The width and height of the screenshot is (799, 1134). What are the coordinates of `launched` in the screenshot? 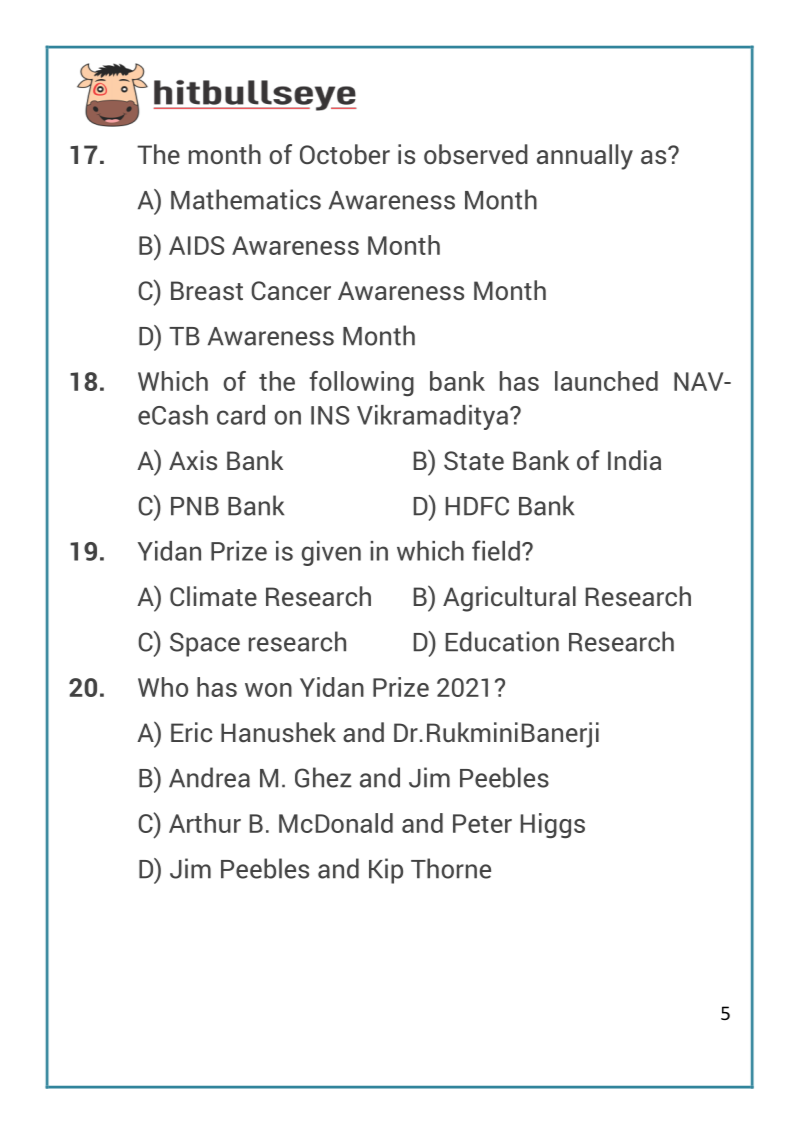 It's located at (606, 381).
